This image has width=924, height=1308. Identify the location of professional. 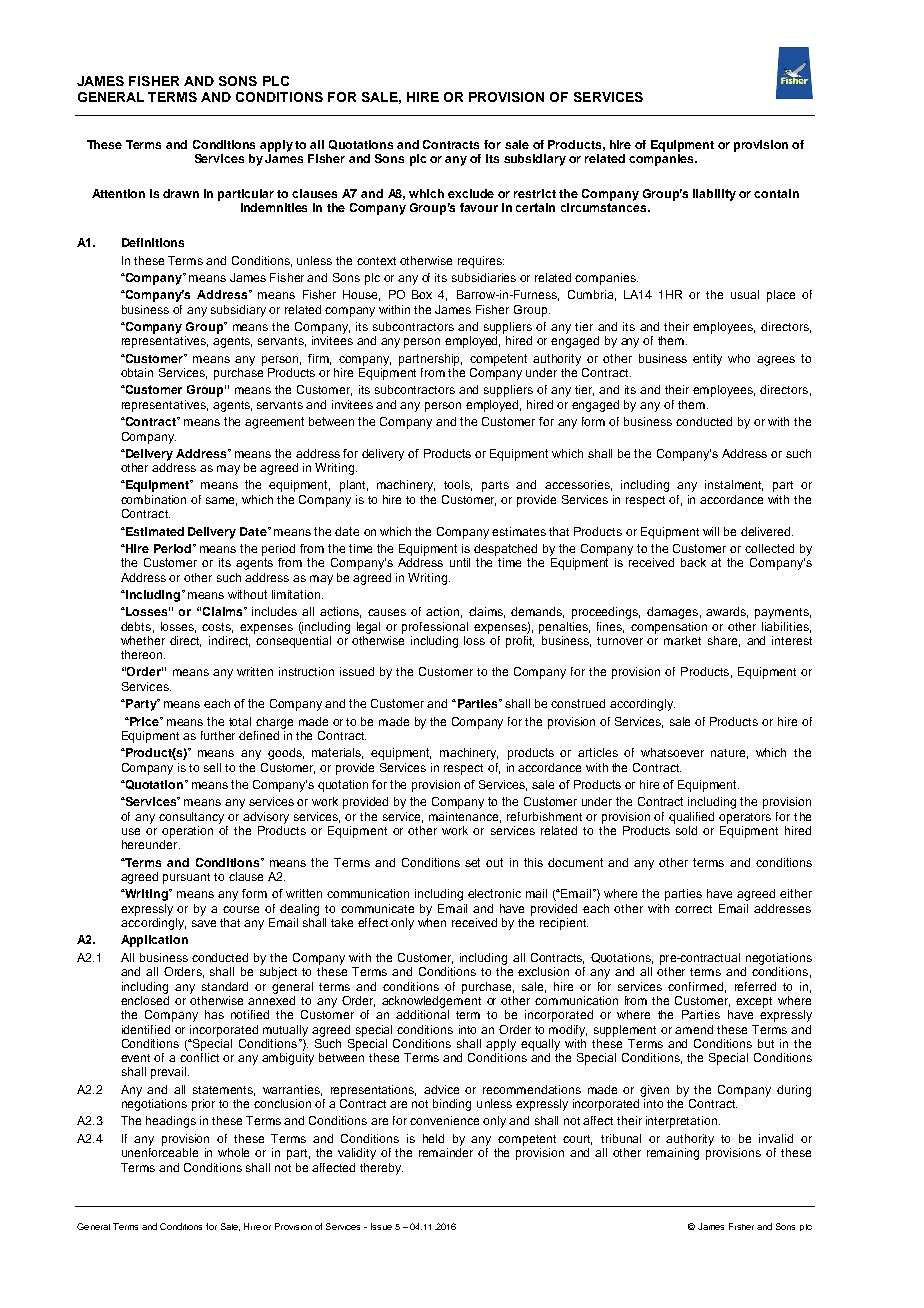
(435, 628).
